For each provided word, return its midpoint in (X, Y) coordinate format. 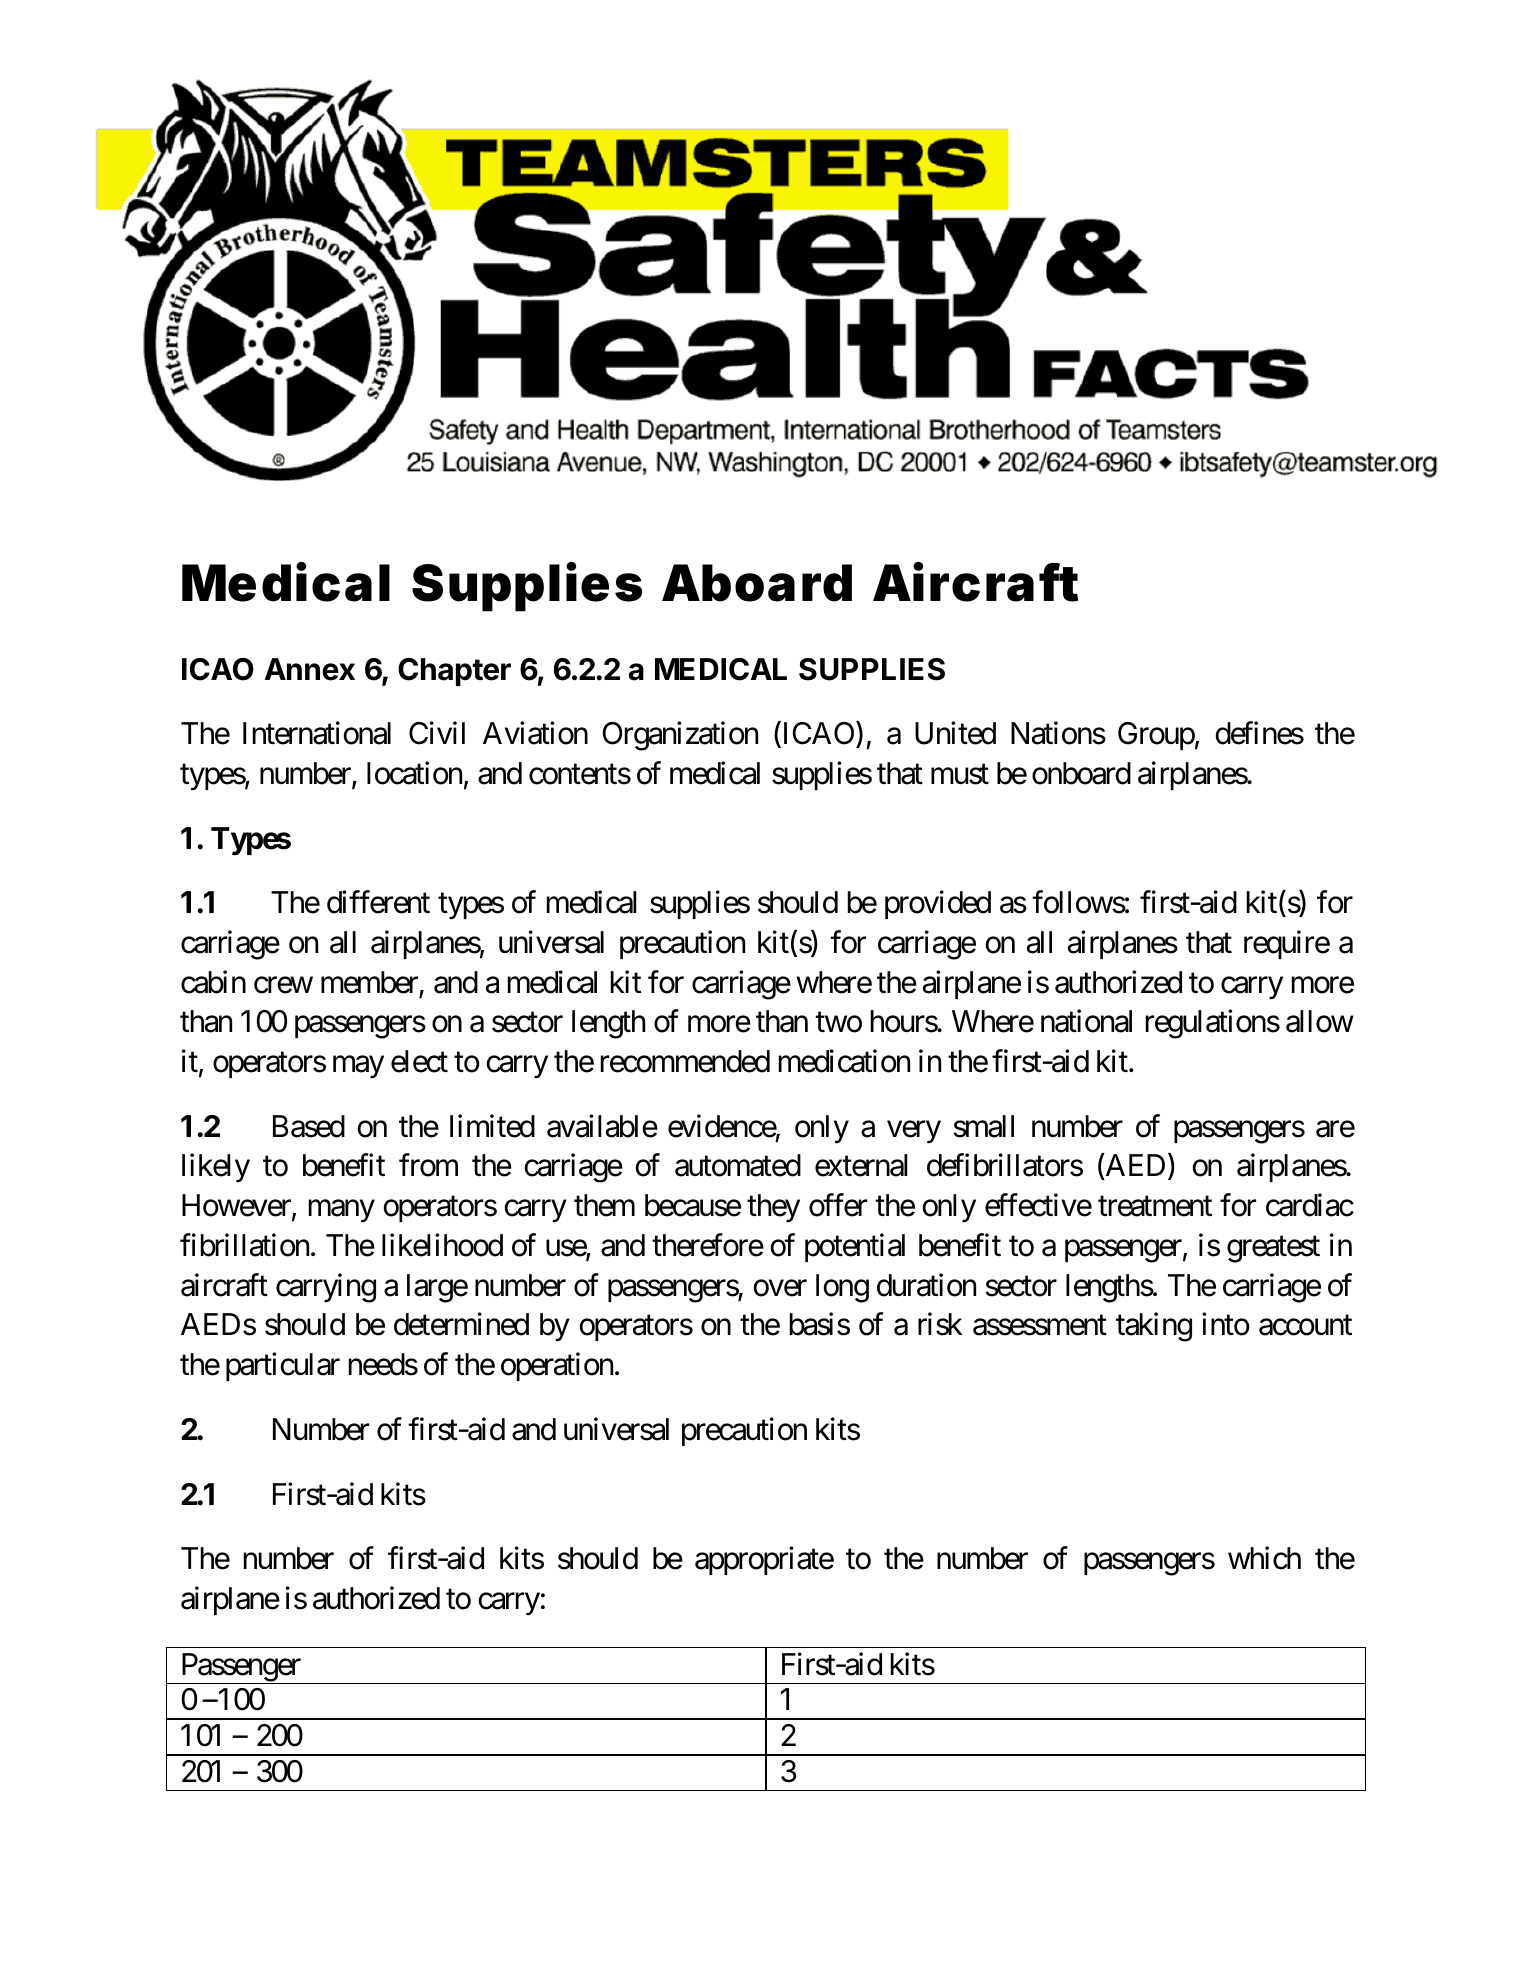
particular (283, 1367)
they (773, 1208)
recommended (685, 1061)
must (960, 775)
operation (557, 1367)
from (428, 1165)
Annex (310, 669)
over (780, 1288)
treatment (1155, 1207)
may (358, 1067)
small (983, 1126)
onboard (1081, 773)
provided (938, 905)
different (378, 902)
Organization (680, 736)
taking (1154, 1327)
